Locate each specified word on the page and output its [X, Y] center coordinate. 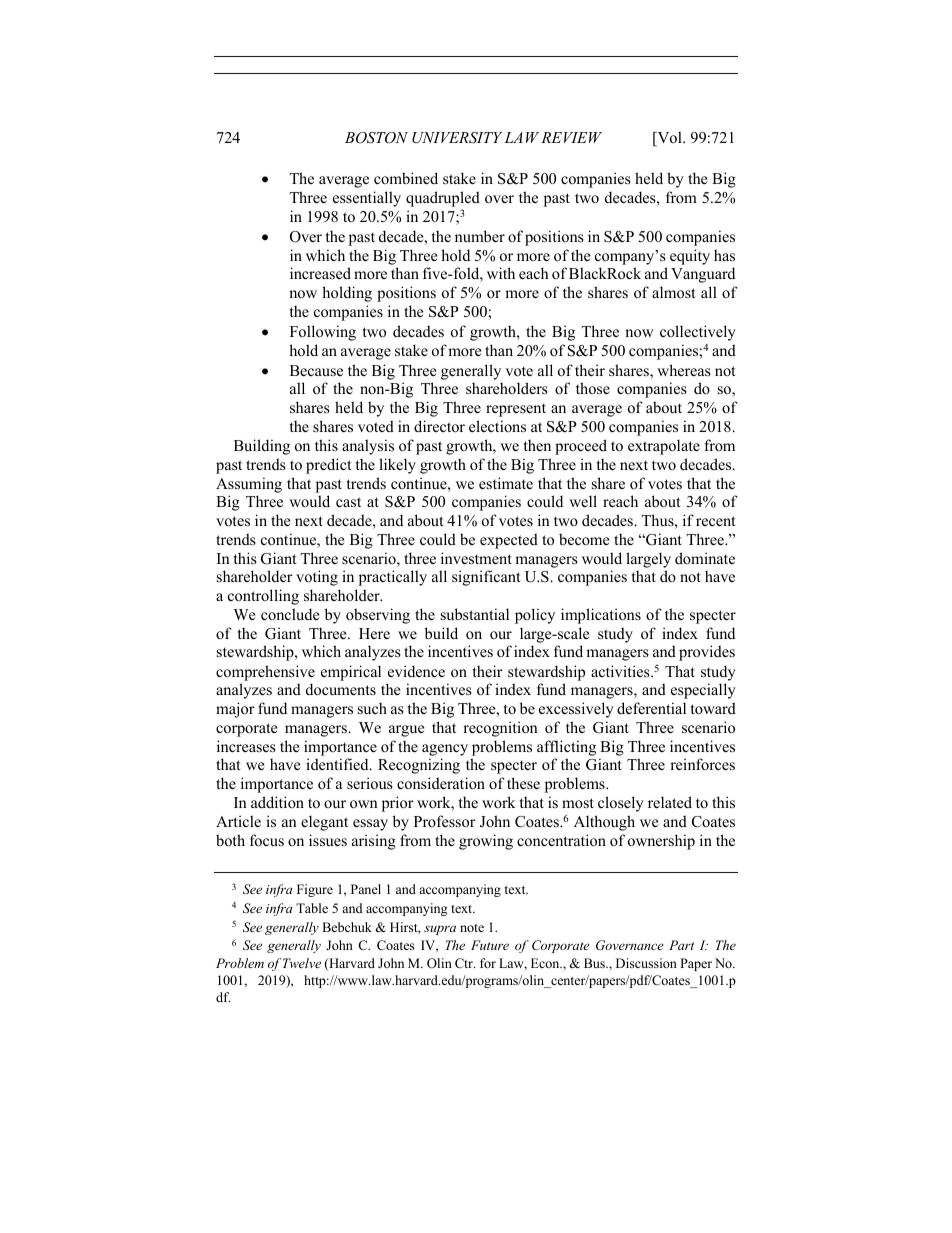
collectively [698, 333]
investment [476, 558]
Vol [669, 138]
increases [246, 746]
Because [316, 370]
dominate [705, 558]
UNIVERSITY [457, 138]
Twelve [302, 963]
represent [516, 410]
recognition [500, 729]
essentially [367, 199]
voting [317, 578]
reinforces [702, 764]
